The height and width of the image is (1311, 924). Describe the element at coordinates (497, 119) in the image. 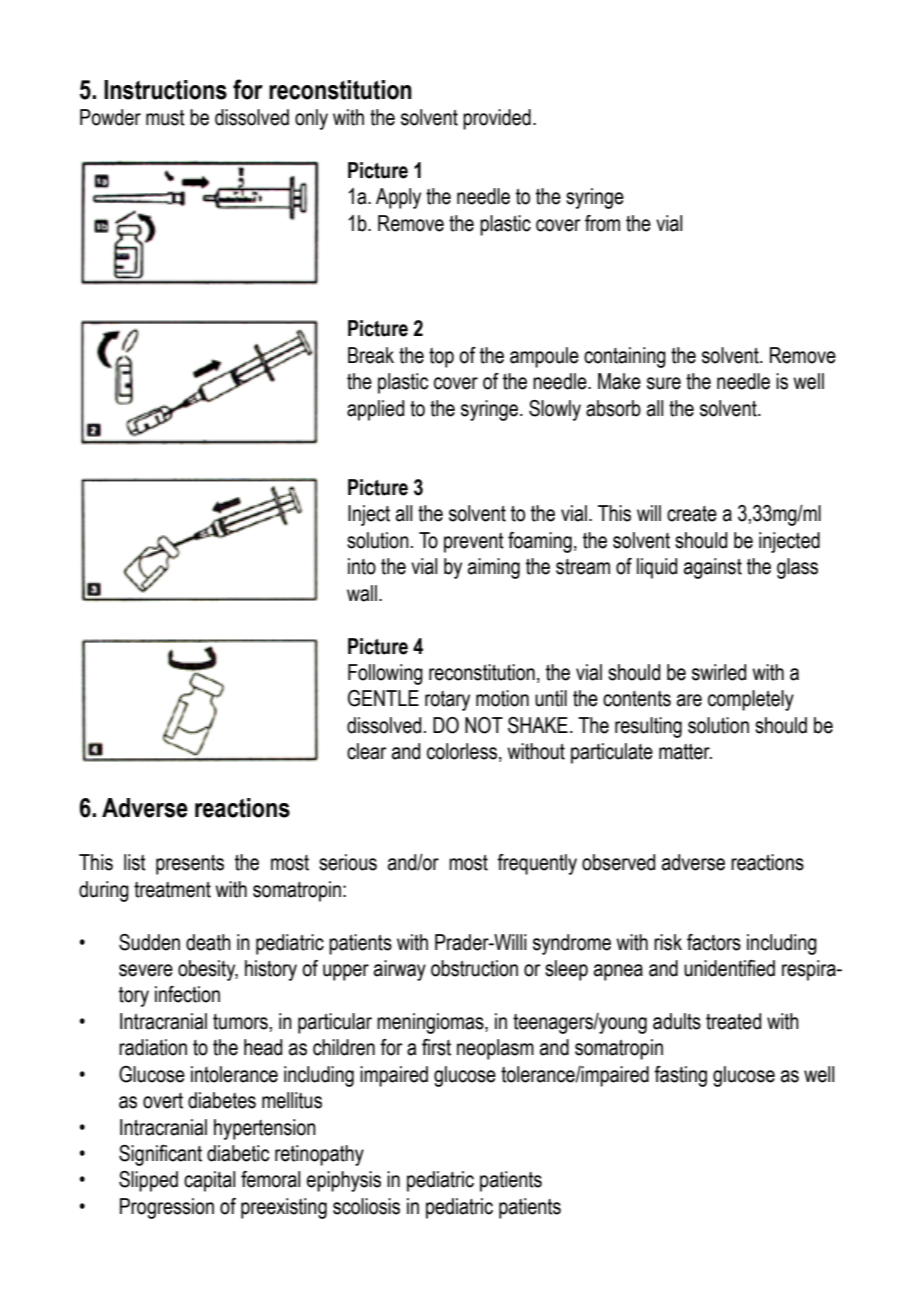

I see `provided` at that location.
